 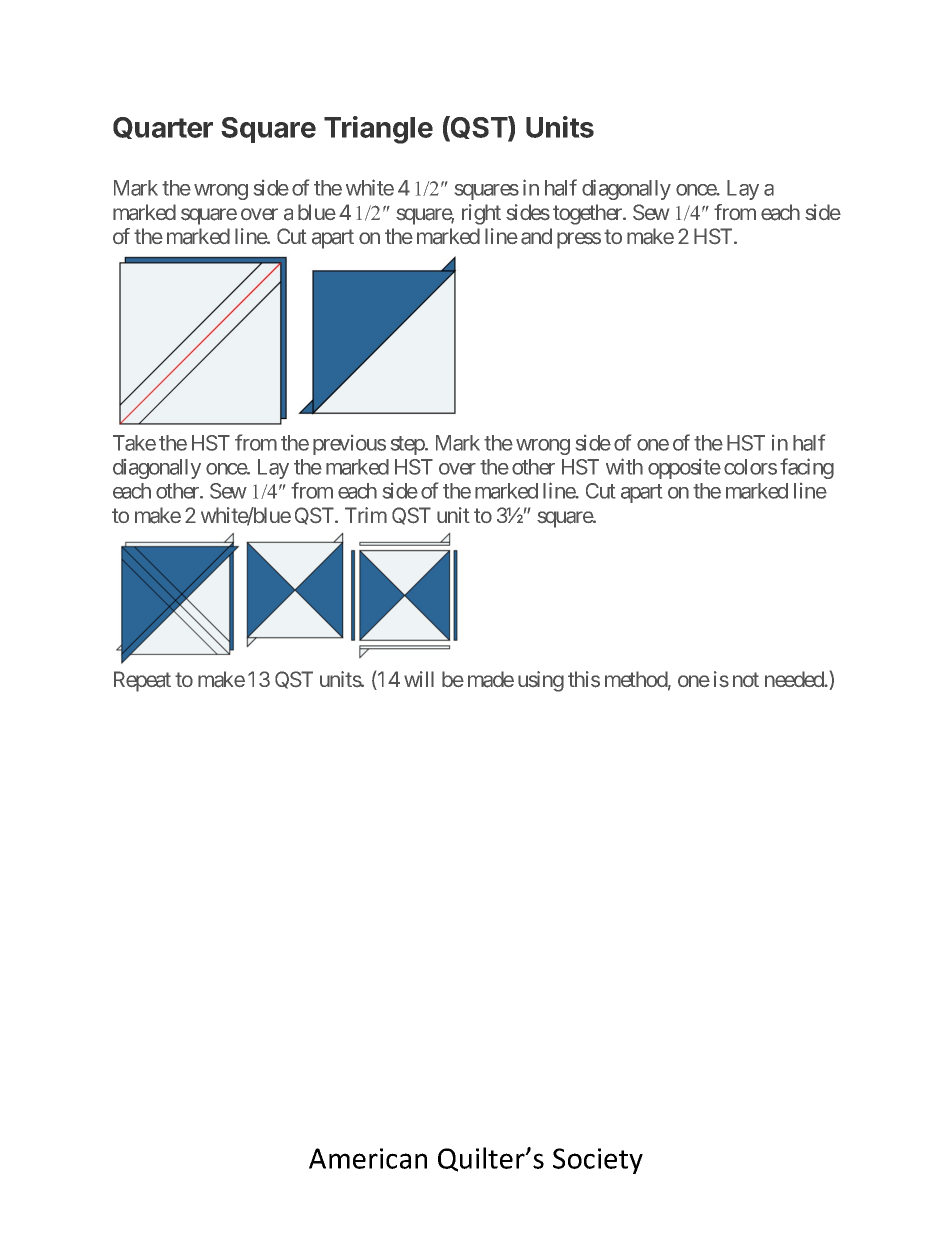 What do you see at coordinates (746, 680) in the image?
I see `not` at bounding box center [746, 680].
